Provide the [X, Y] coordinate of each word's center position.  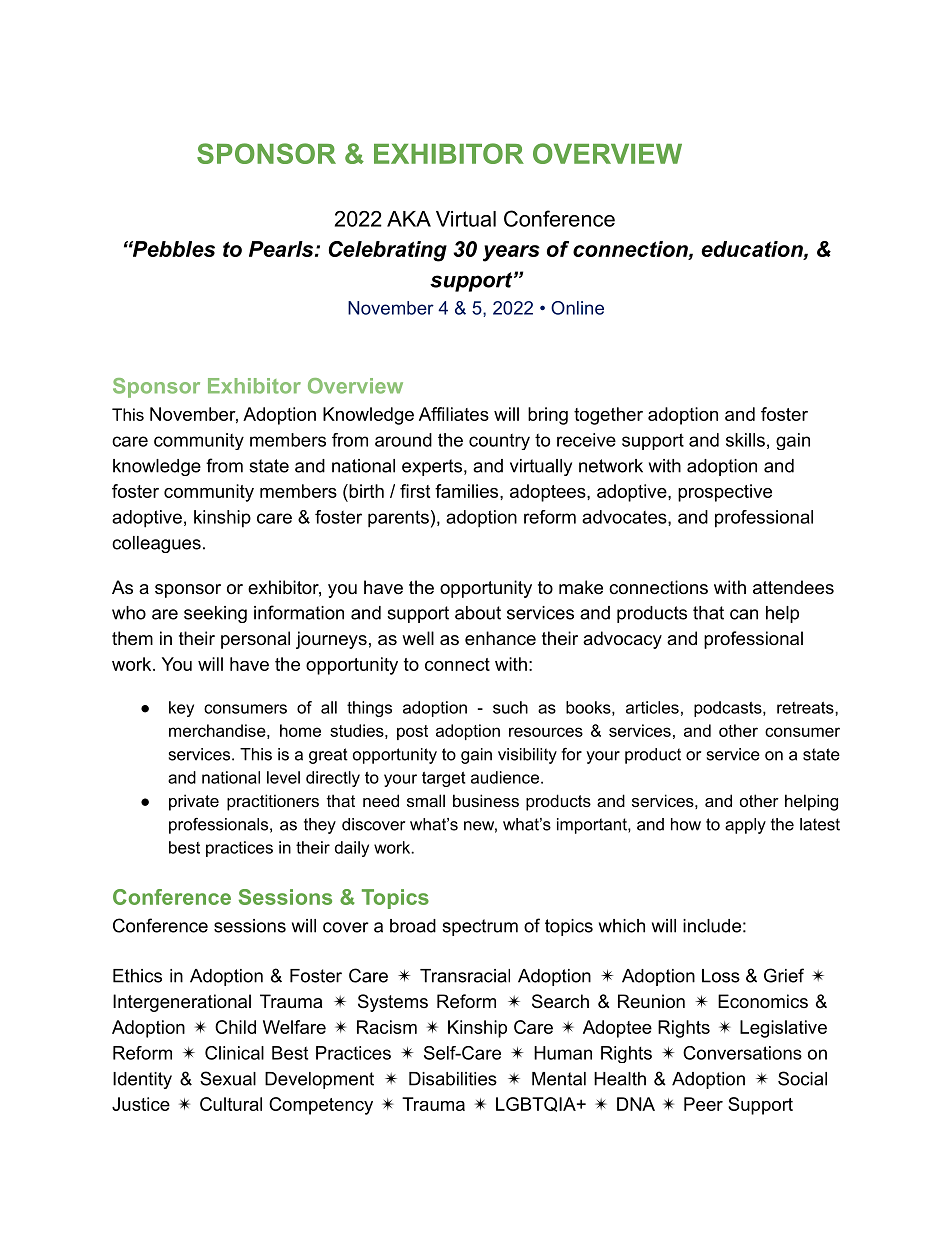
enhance [500, 638]
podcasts [729, 709]
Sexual [228, 1078]
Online [577, 308]
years [511, 253]
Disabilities [453, 1079]
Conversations [742, 1053]
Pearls [282, 249]
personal [255, 640]
